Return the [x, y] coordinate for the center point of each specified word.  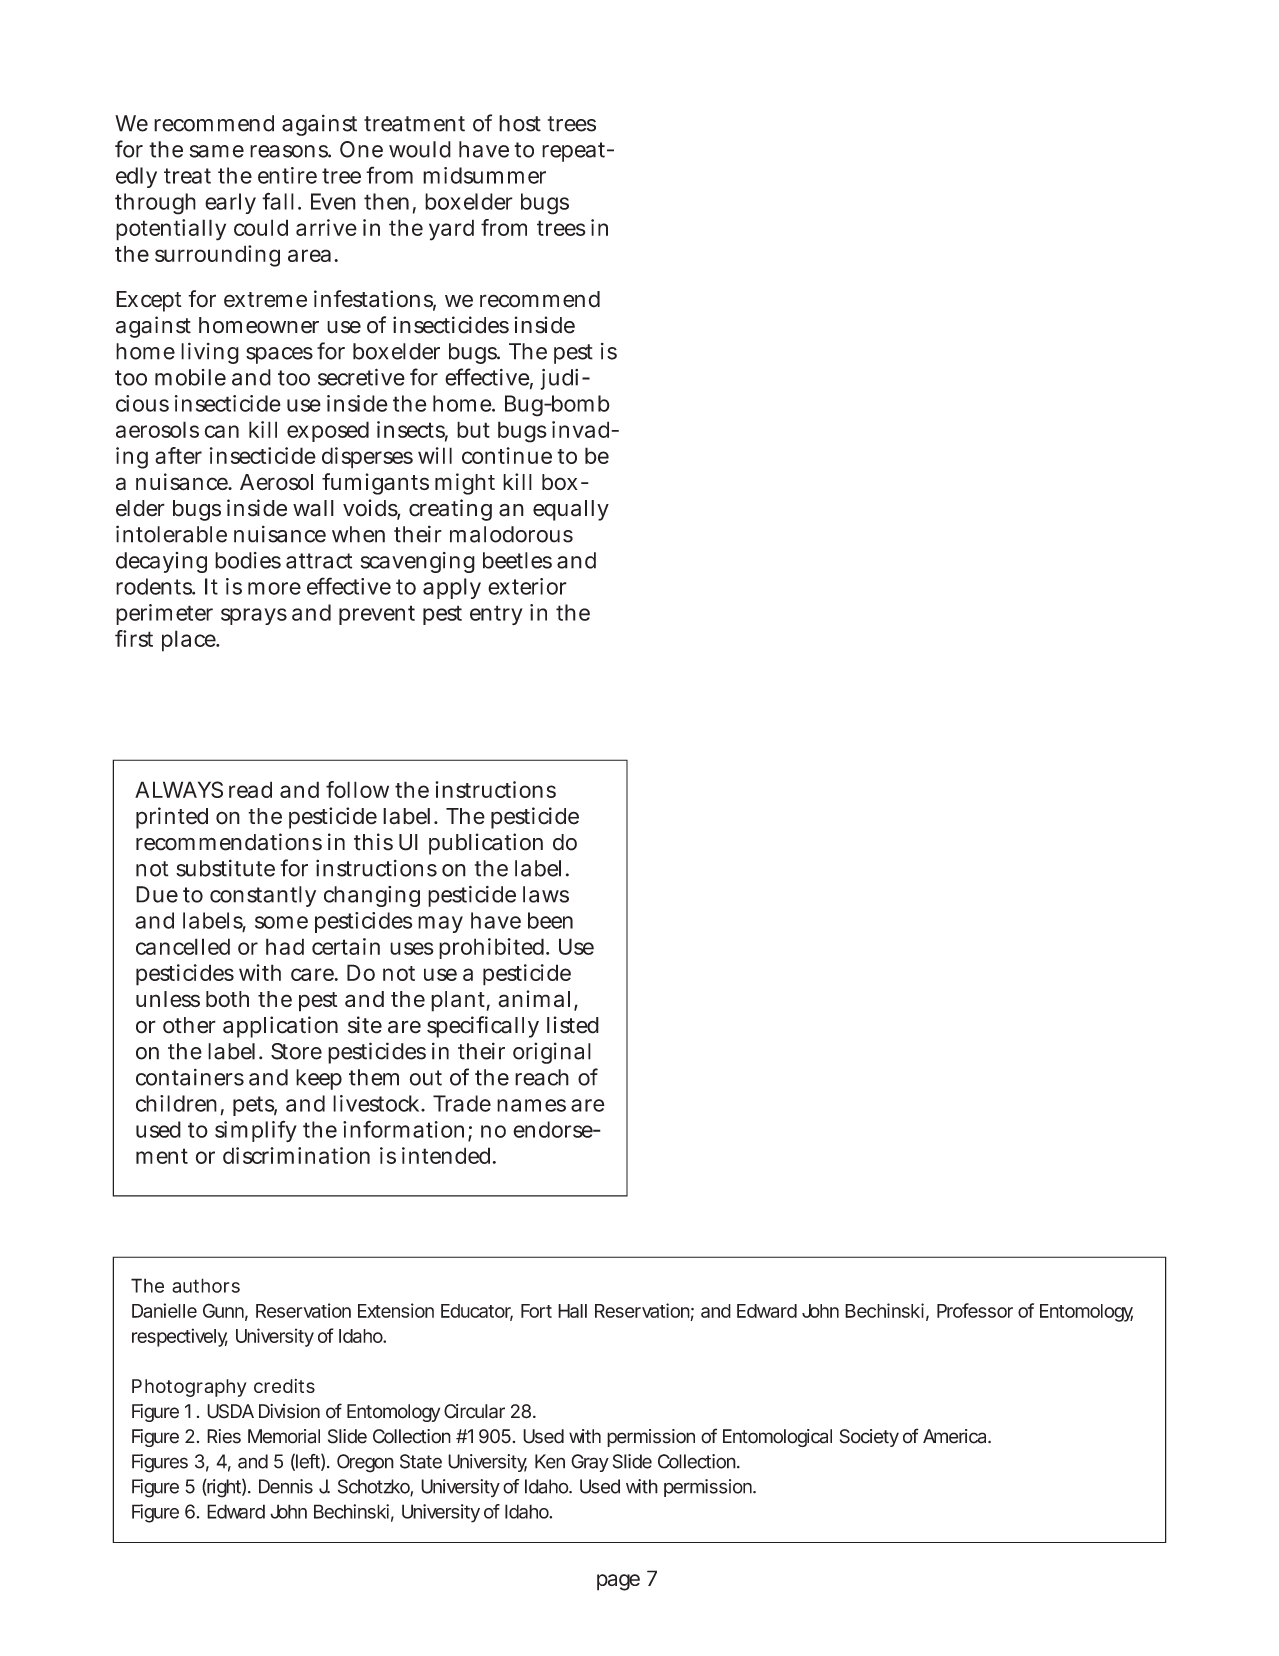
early [230, 203]
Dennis [286, 1486]
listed [573, 1025]
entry [496, 615]
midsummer [484, 175]
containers [190, 1077]
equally [571, 510]
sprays [254, 616]
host [520, 123]
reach [542, 1077]
